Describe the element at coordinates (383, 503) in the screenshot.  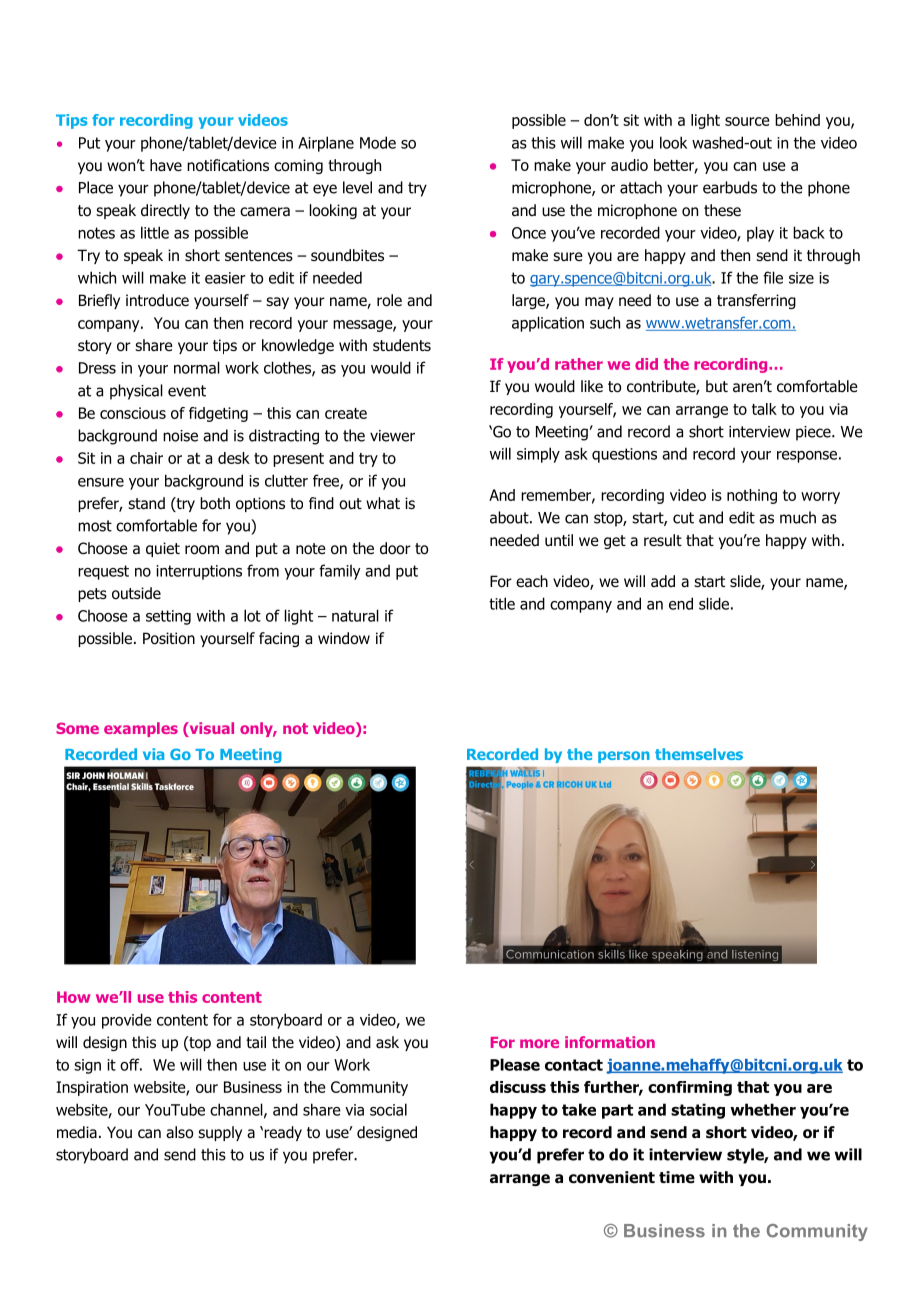
I see `what` at that location.
